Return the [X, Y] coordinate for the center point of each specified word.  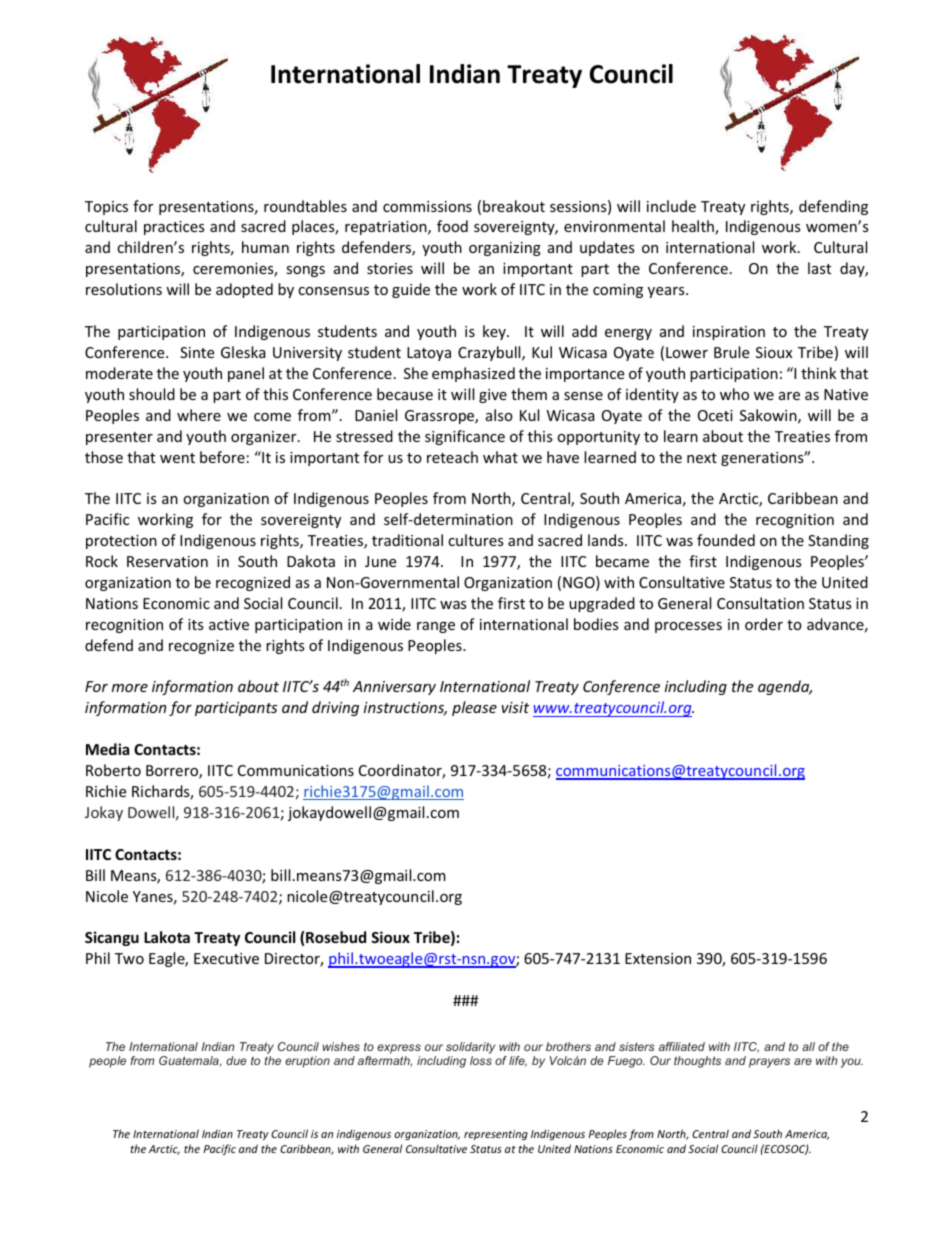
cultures [476, 540]
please [474, 708]
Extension [658, 958]
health [694, 227]
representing [496, 1135]
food [452, 226]
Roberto [113, 770]
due [236, 1060]
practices [174, 228]
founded [726, 540]
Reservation [167, 561]
